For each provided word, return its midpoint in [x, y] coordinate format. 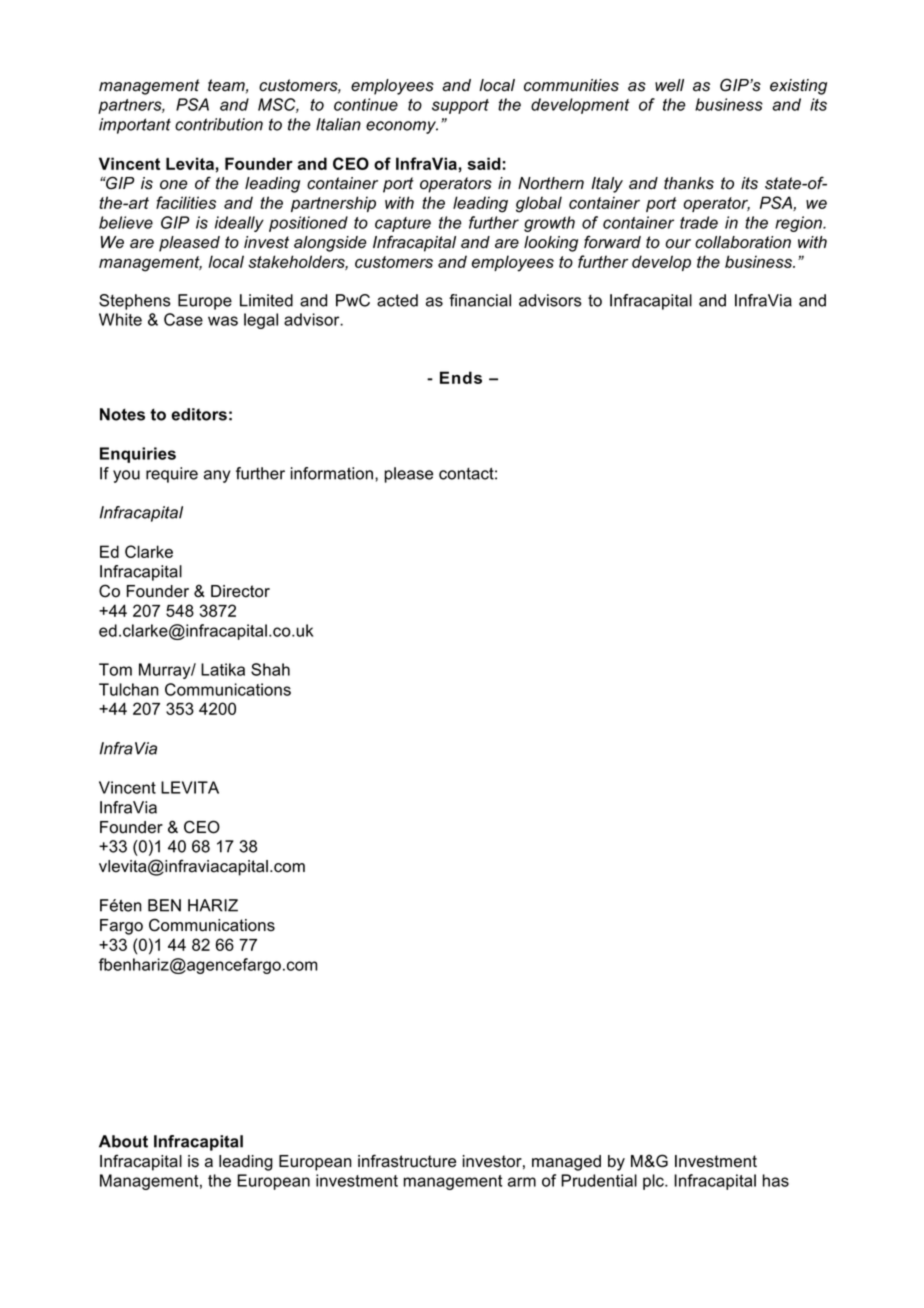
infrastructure [407, 1161]
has [776, 1180]
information [332, 473]
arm [522, 1182]
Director [240, 591]
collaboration [743, 242]
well [669, 85]
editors [199, 414]
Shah [270, 669]
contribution [219, 124]
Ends [461, 377]
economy [402, 127]
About [123, 1141]
